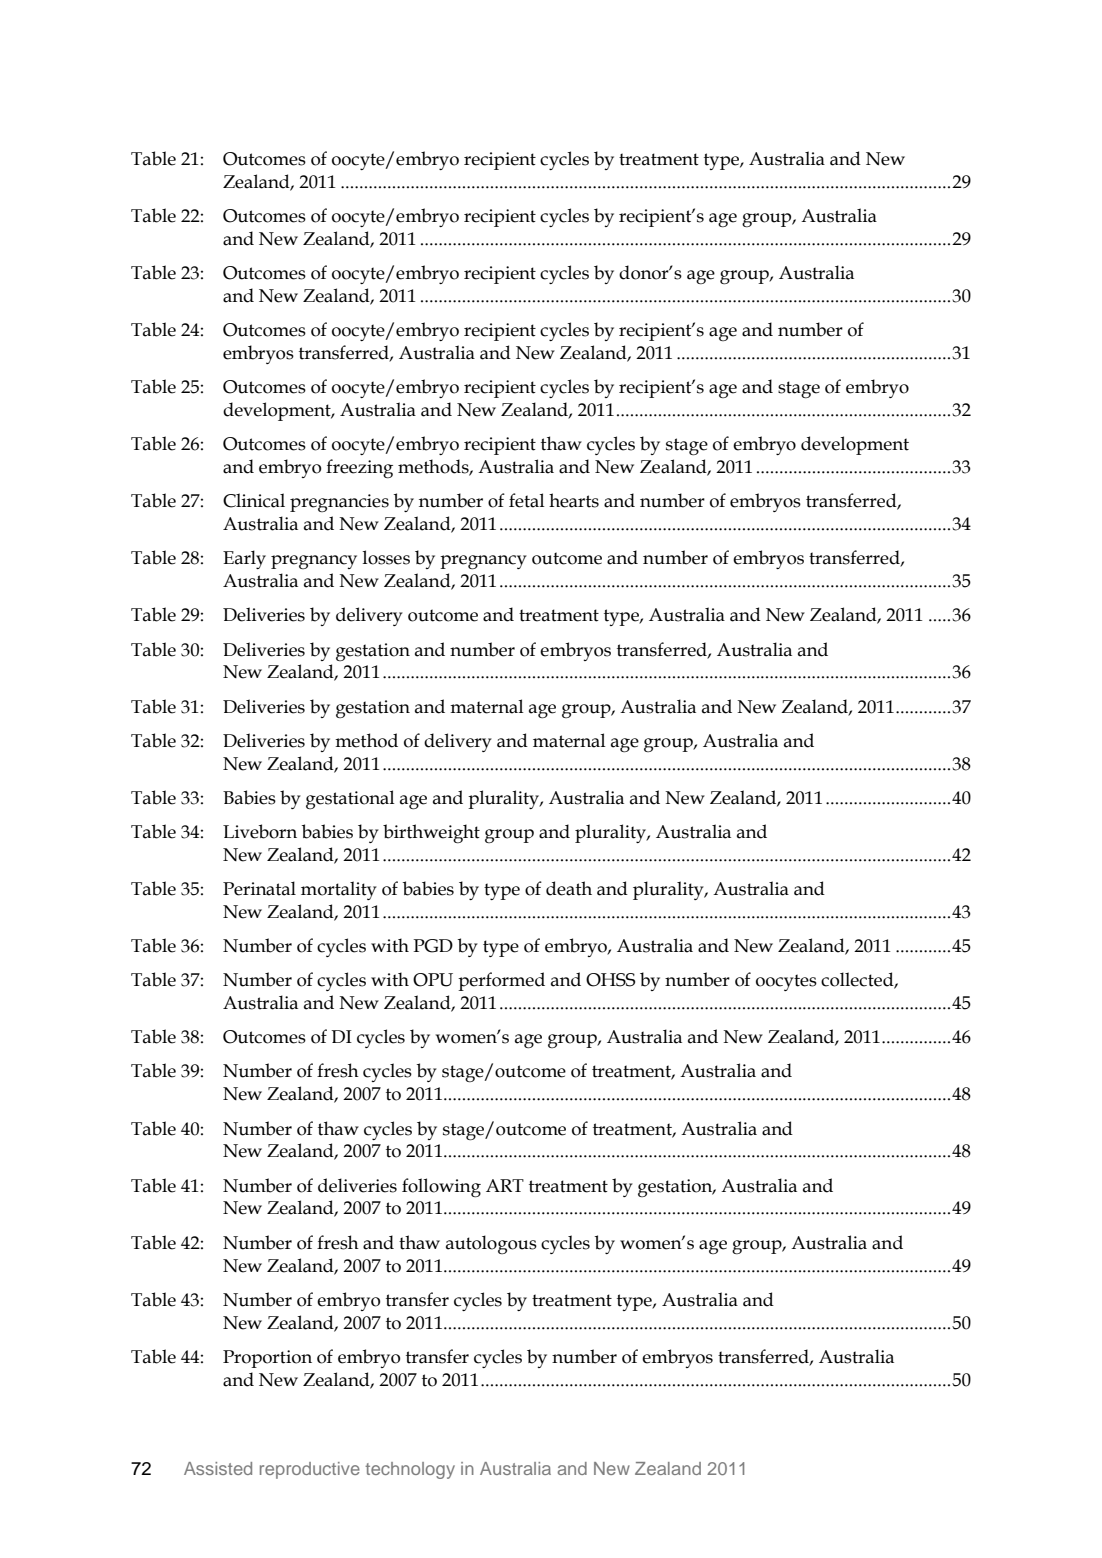 The width and height of the page is (1102, 1558). I want to click on Proportion, so click(267, 1359).
